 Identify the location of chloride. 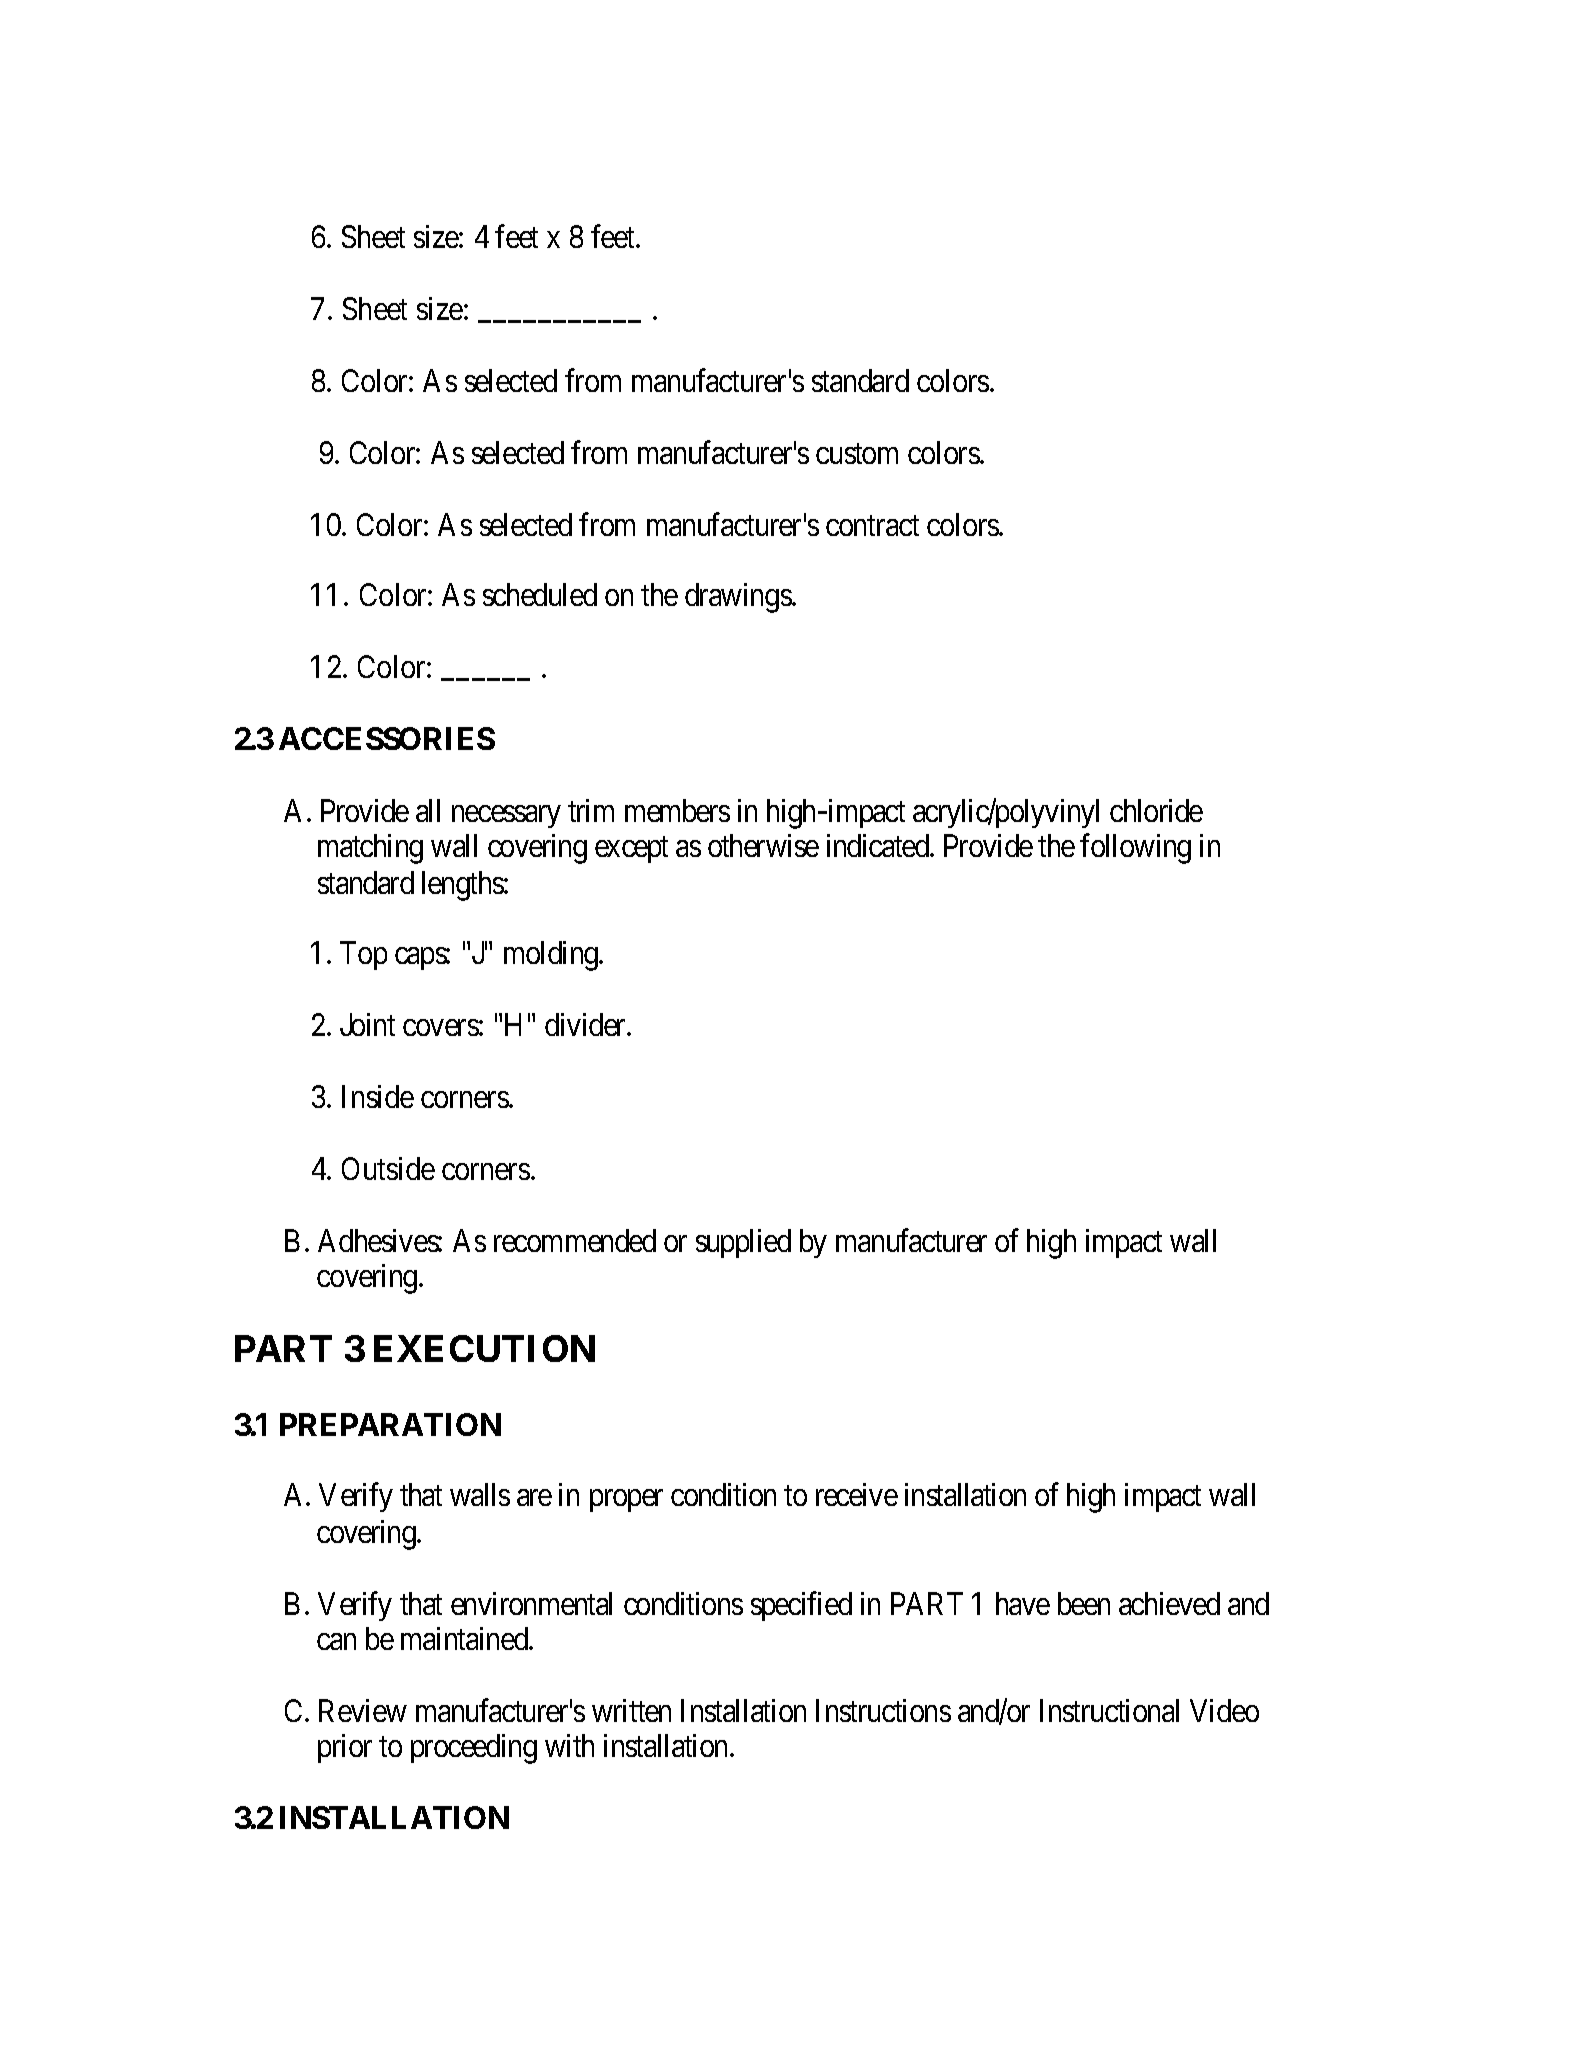
(1156, 810).
